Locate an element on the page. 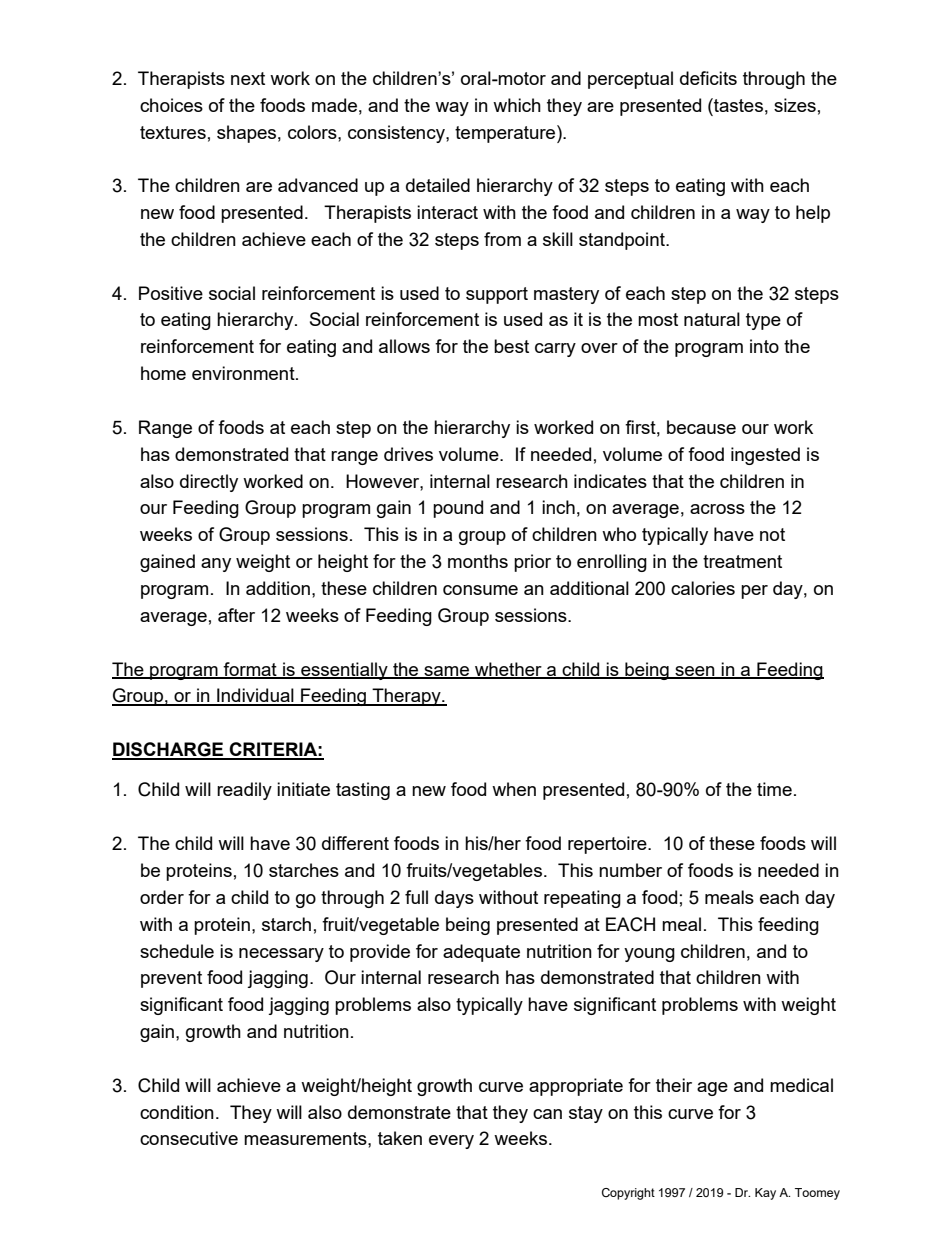 This page has height=1233, width=952. next is located at coordinates (248, 78).
